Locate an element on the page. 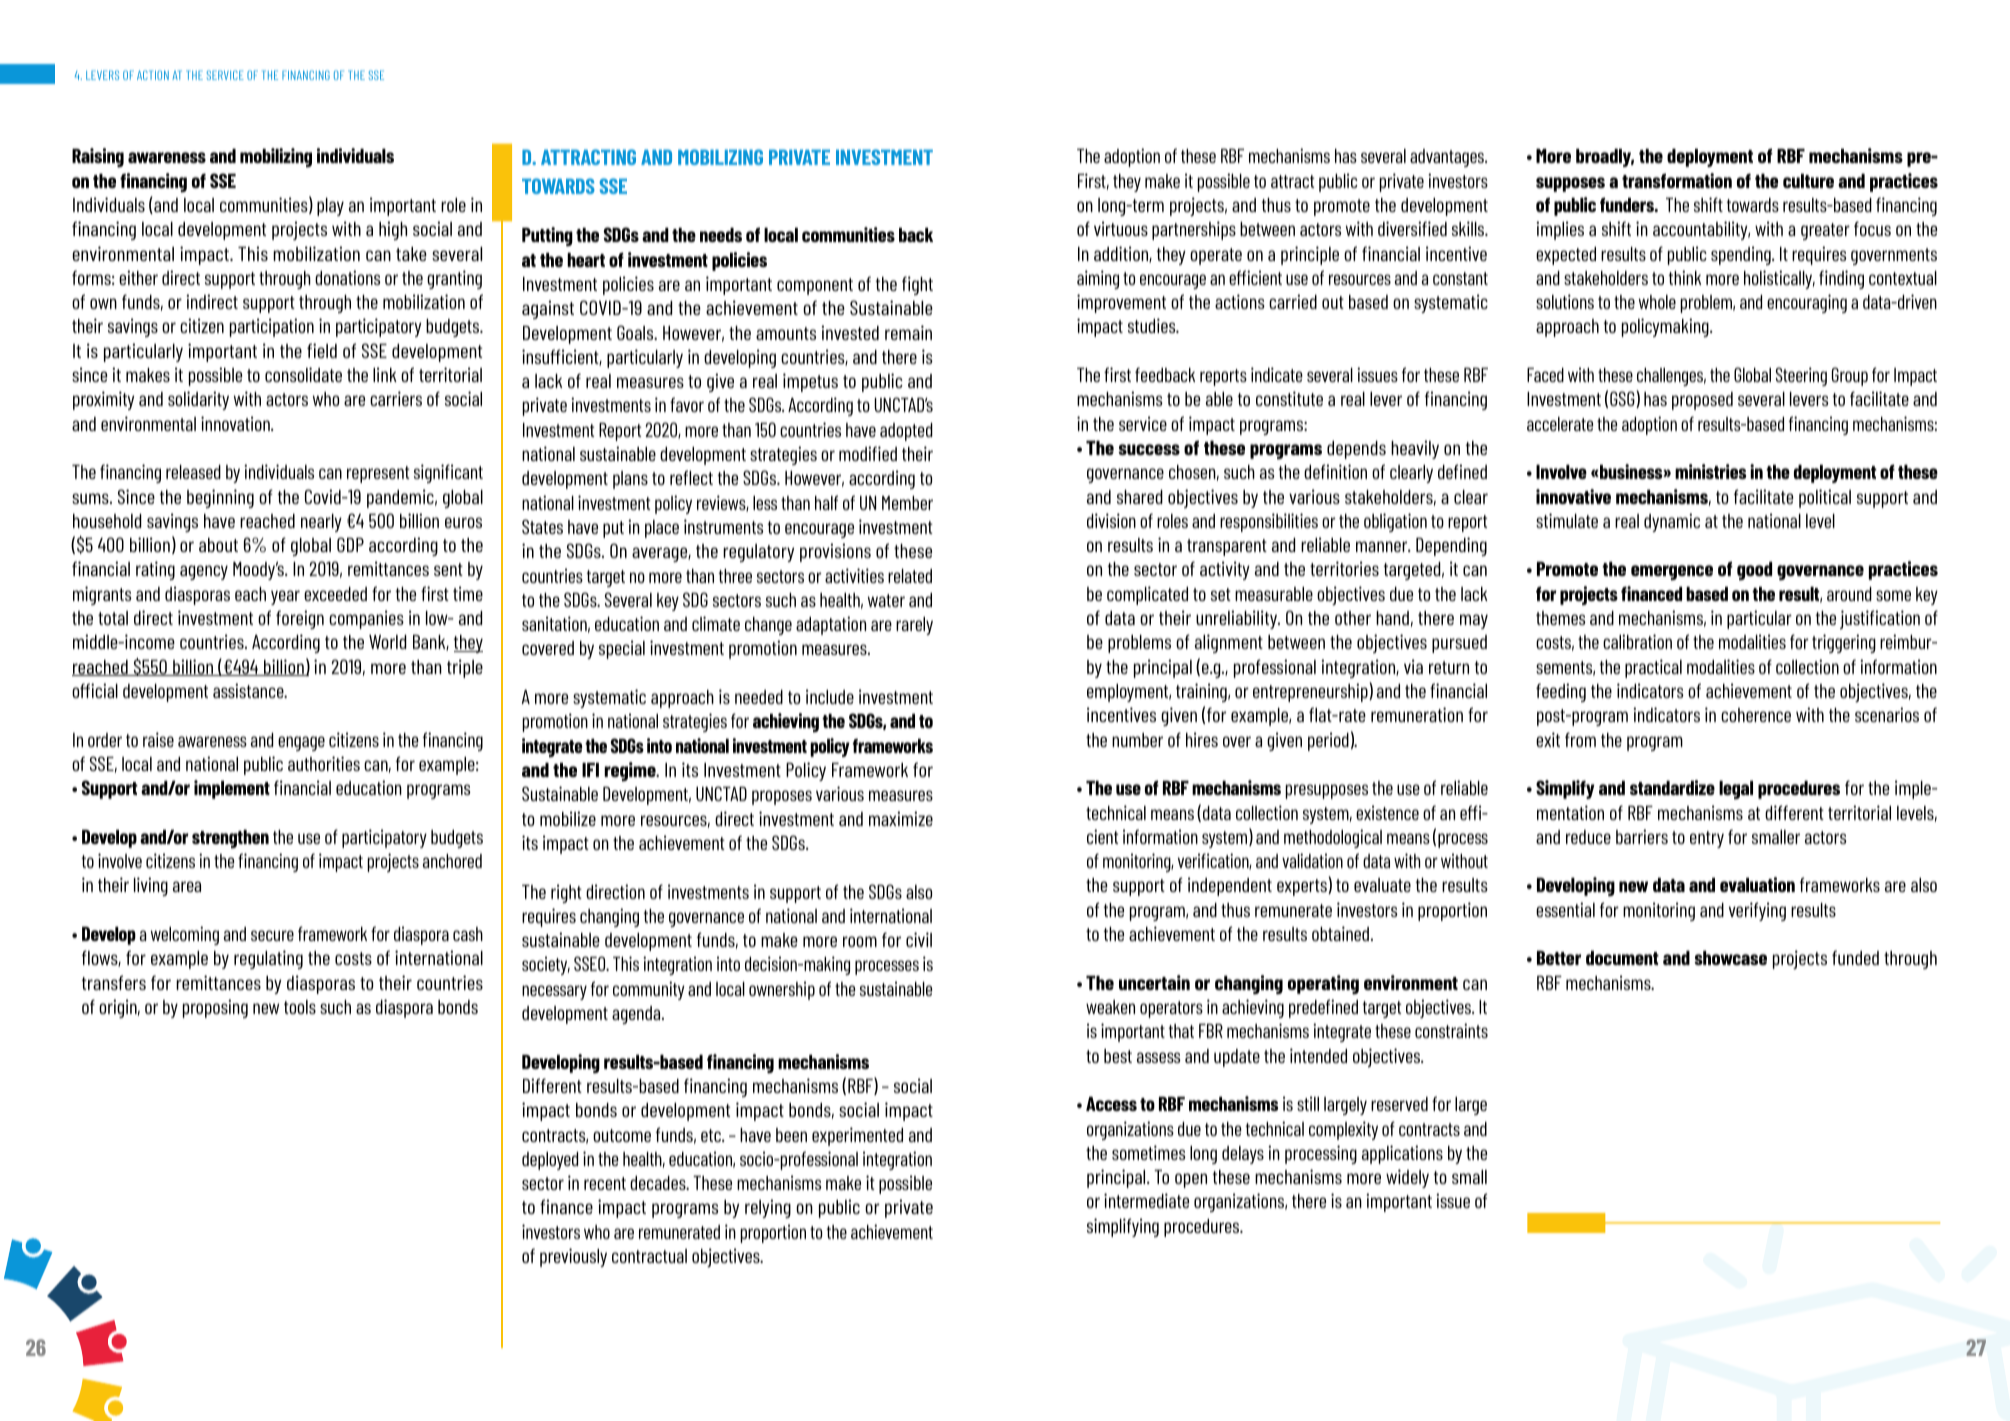 The image size is (2010, 1421). previously is located at coordinates (573, 1257).
